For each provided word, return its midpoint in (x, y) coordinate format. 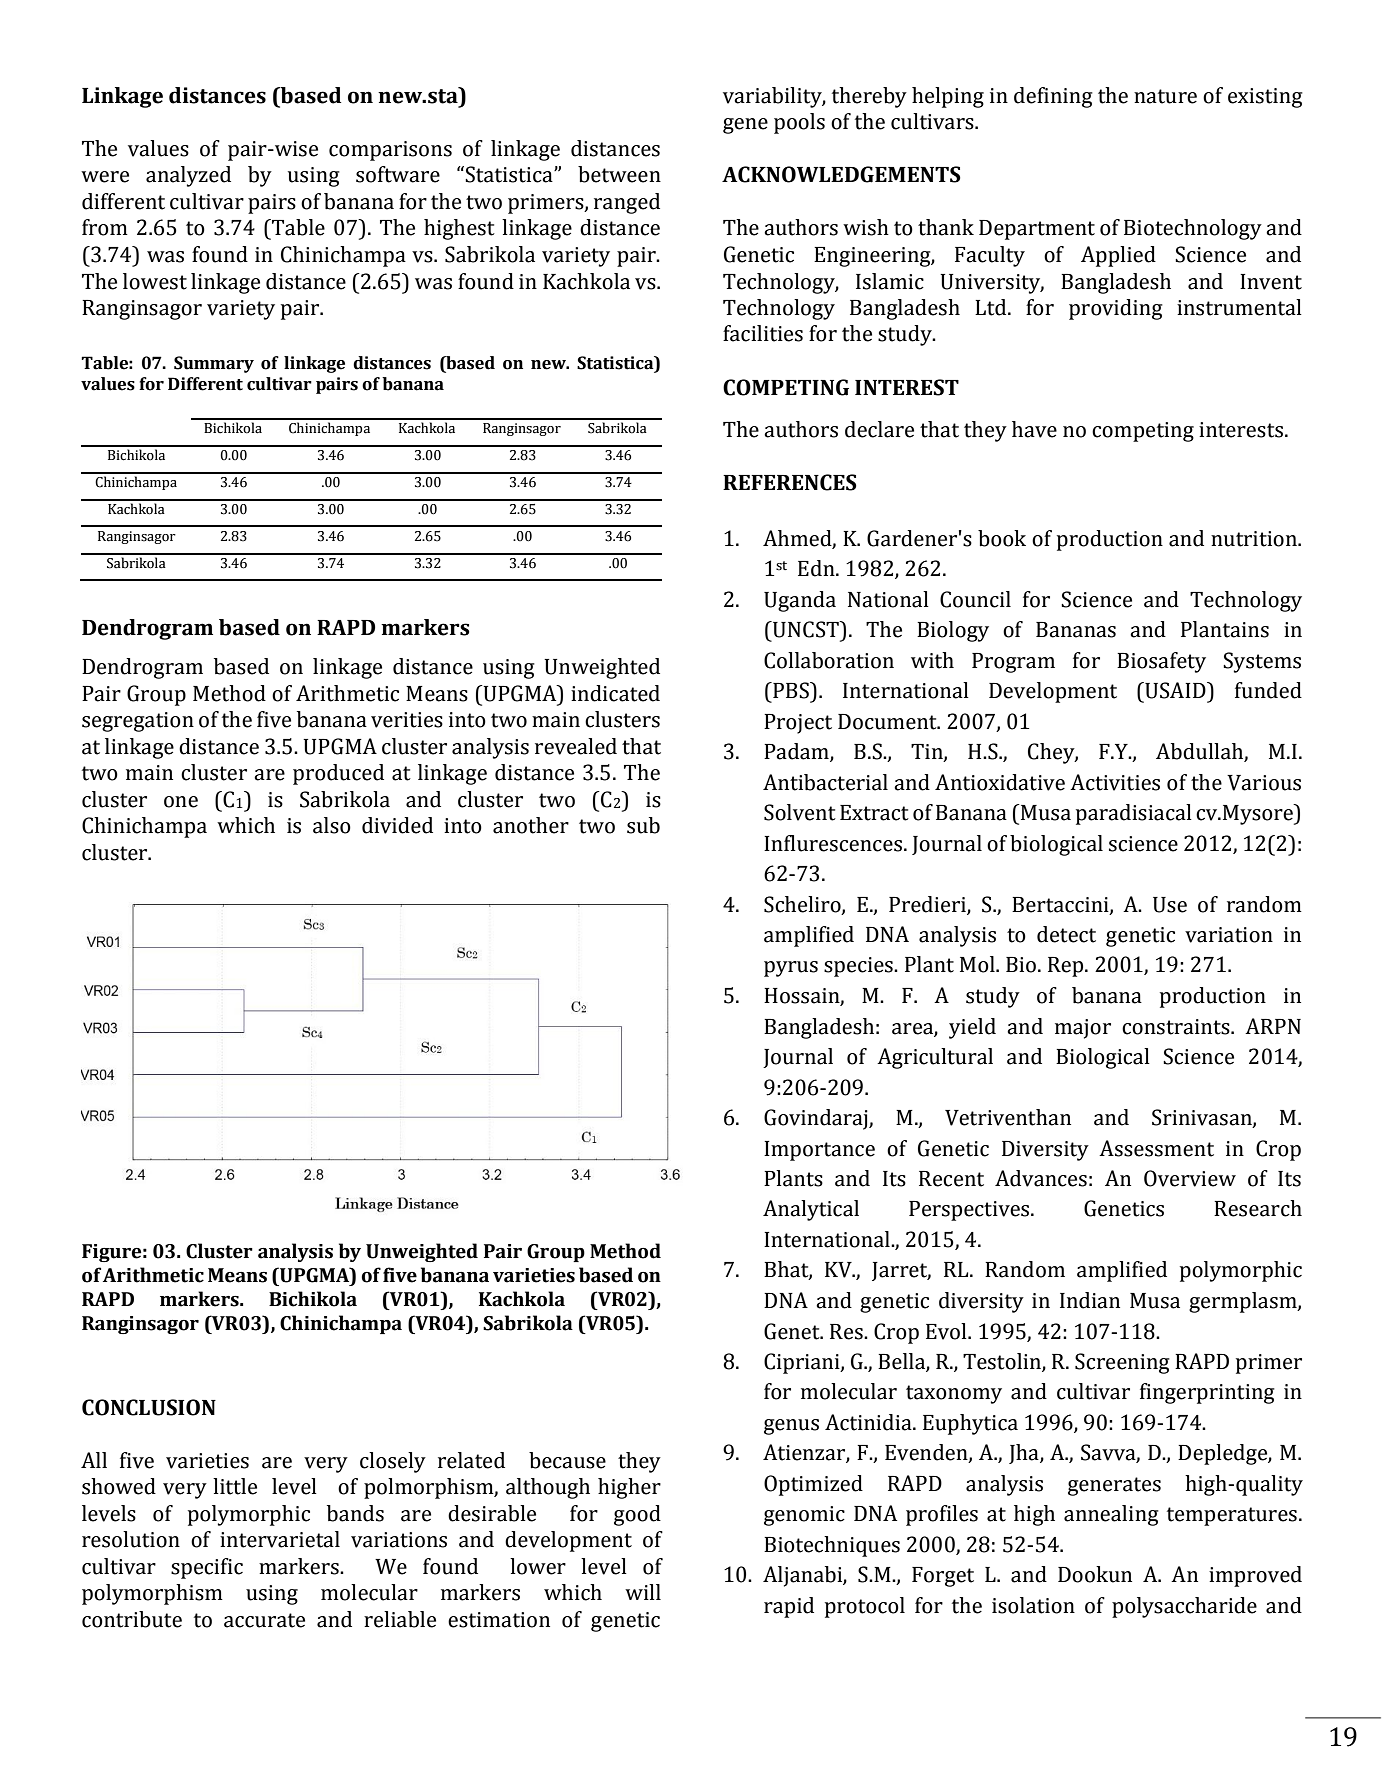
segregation (138, 722)
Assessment (1156, 1148)
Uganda (800, 601)
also (332, 825)
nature (1165, 96)
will (643, 1592)
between (619, 174)
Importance (819, 1151)
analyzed (188, 176)
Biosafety (1161, 662)
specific (207, 1568)
